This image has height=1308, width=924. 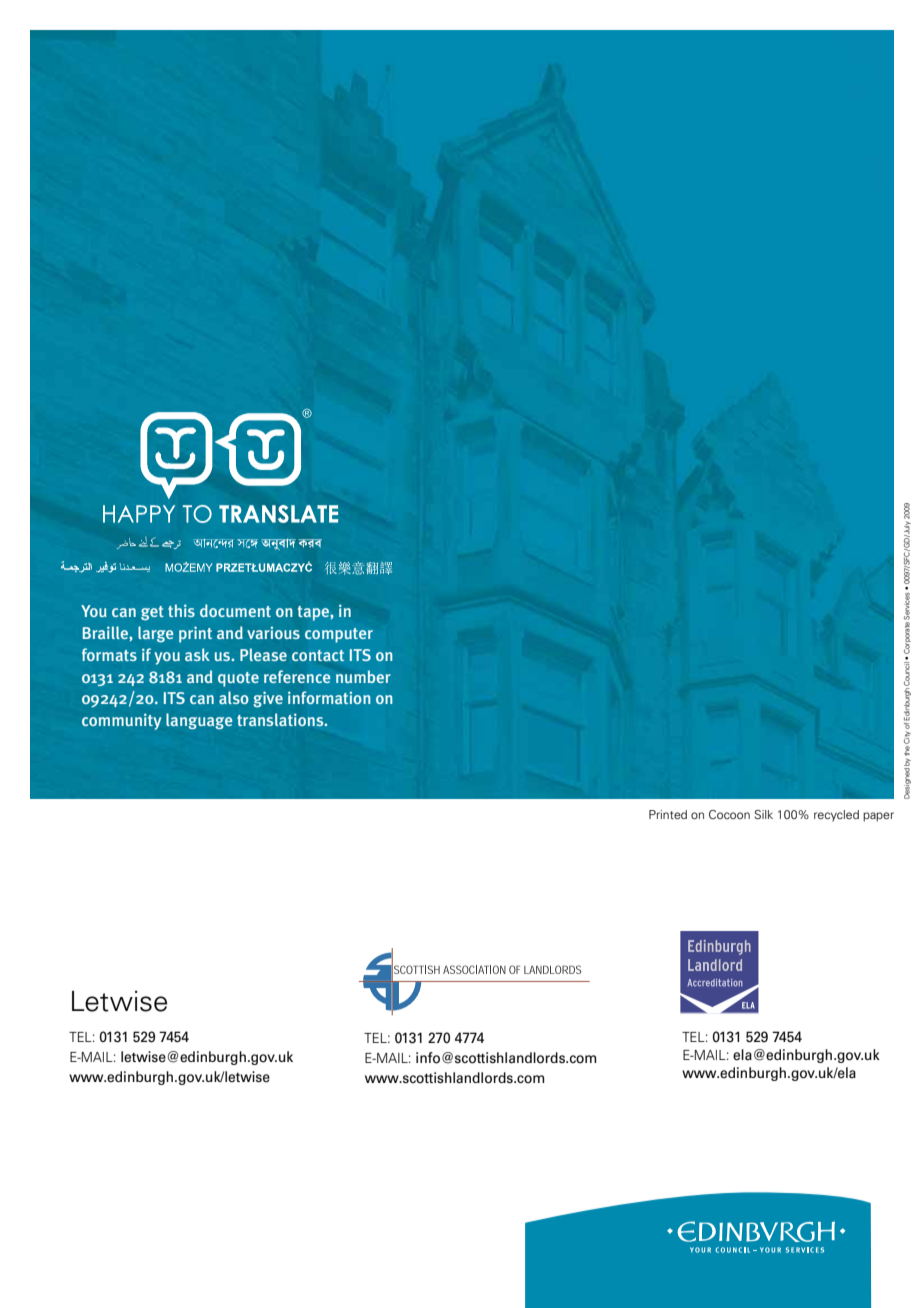 I want to click on number, so click(x=363, y=676).
